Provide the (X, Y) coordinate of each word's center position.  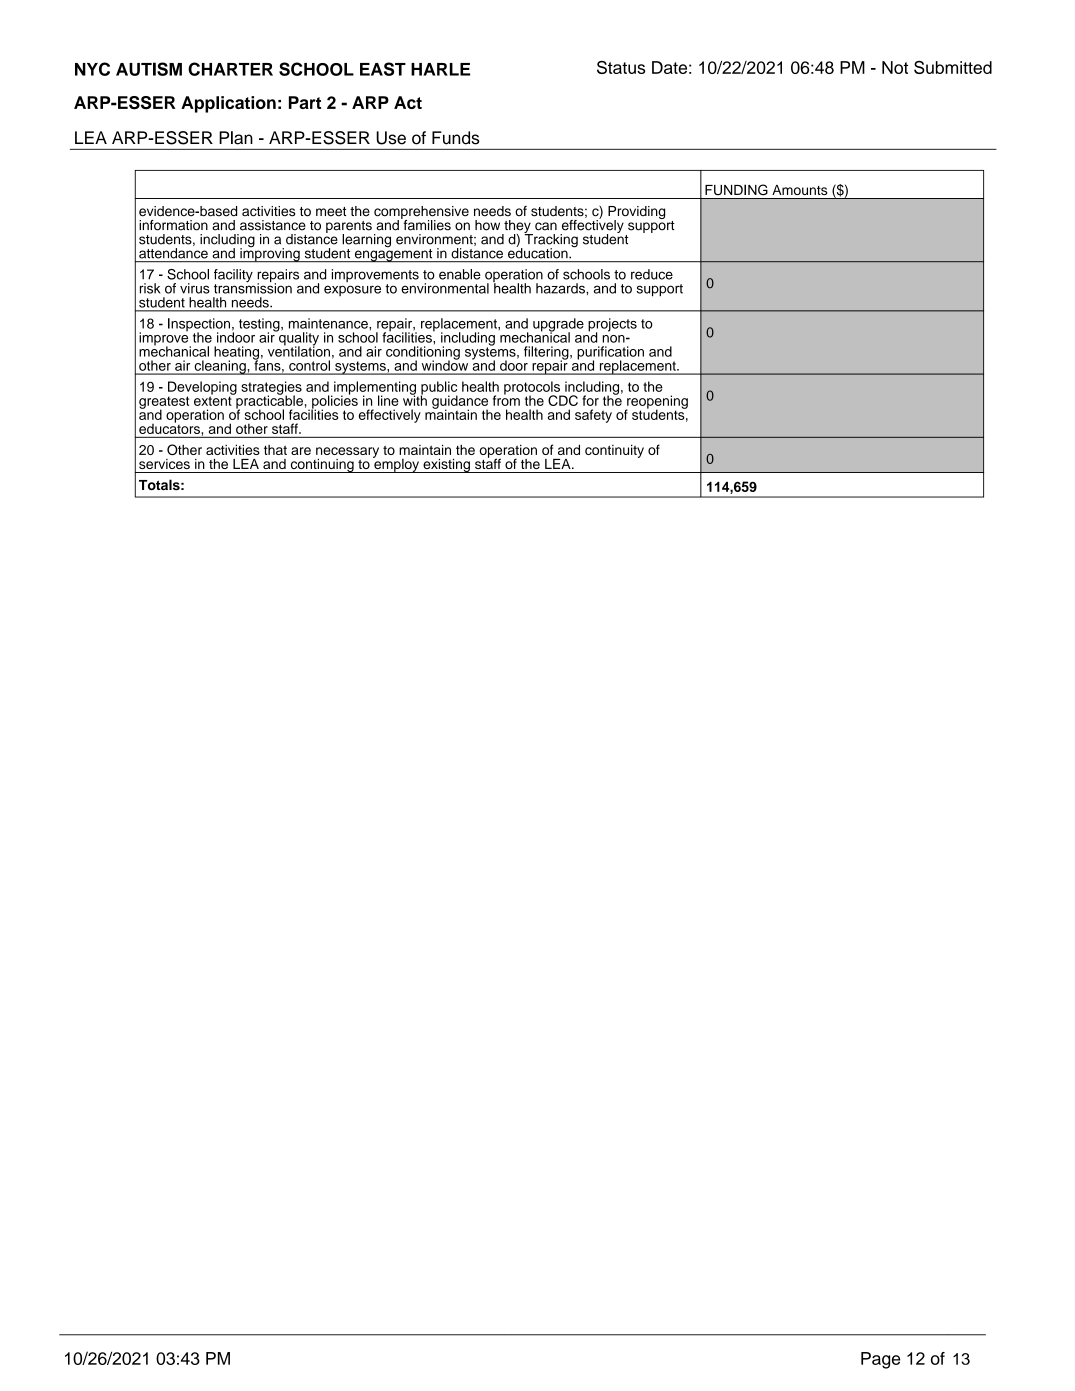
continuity (614, 451)
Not (895, 67)
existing (446, 466)
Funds (456, 138)
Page (880, 1360)
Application (228, 104)
